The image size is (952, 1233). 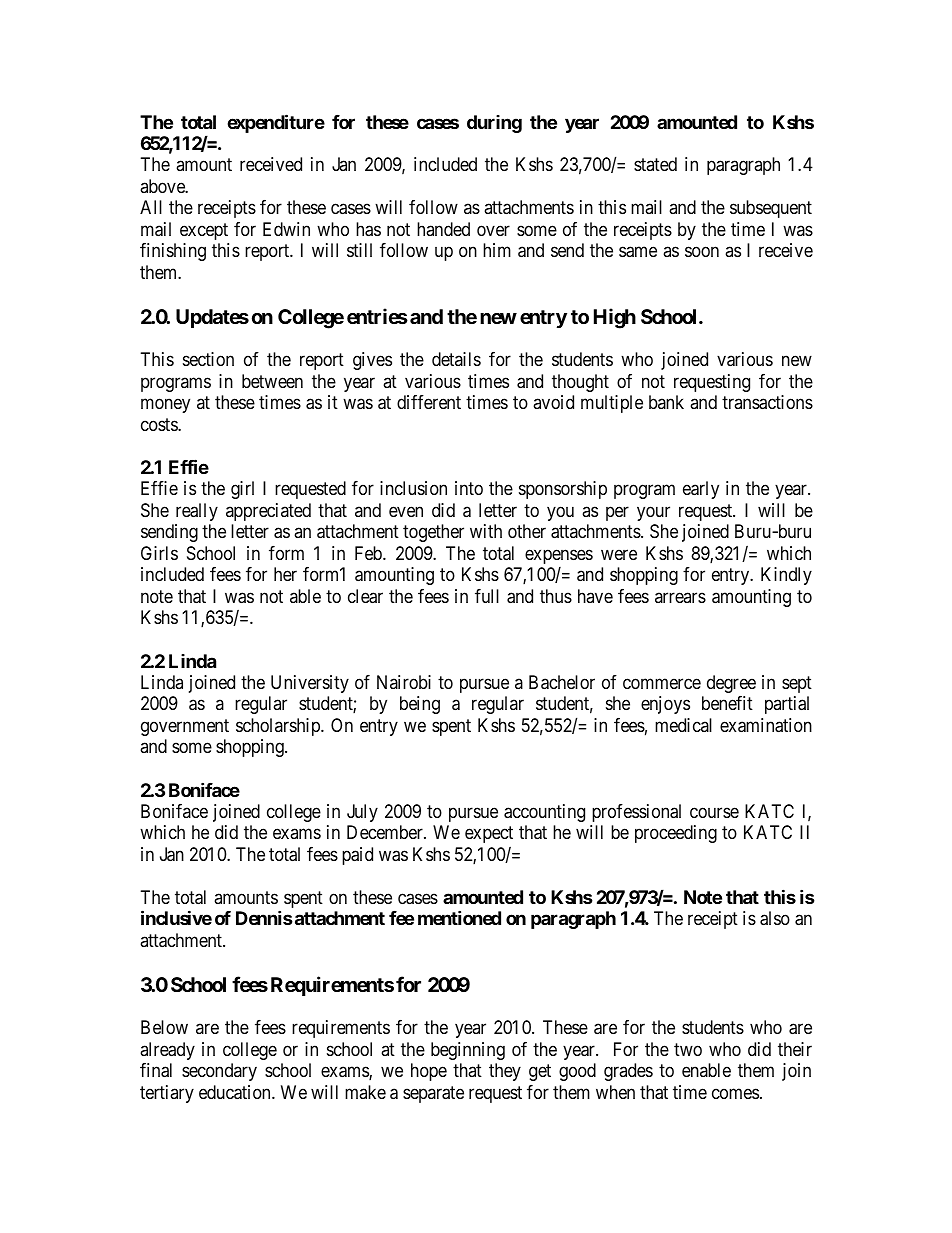 What do you see at coordinates (268, 512) in the screenshot?
I see `appreciated` at bounding box center [268, 512].
